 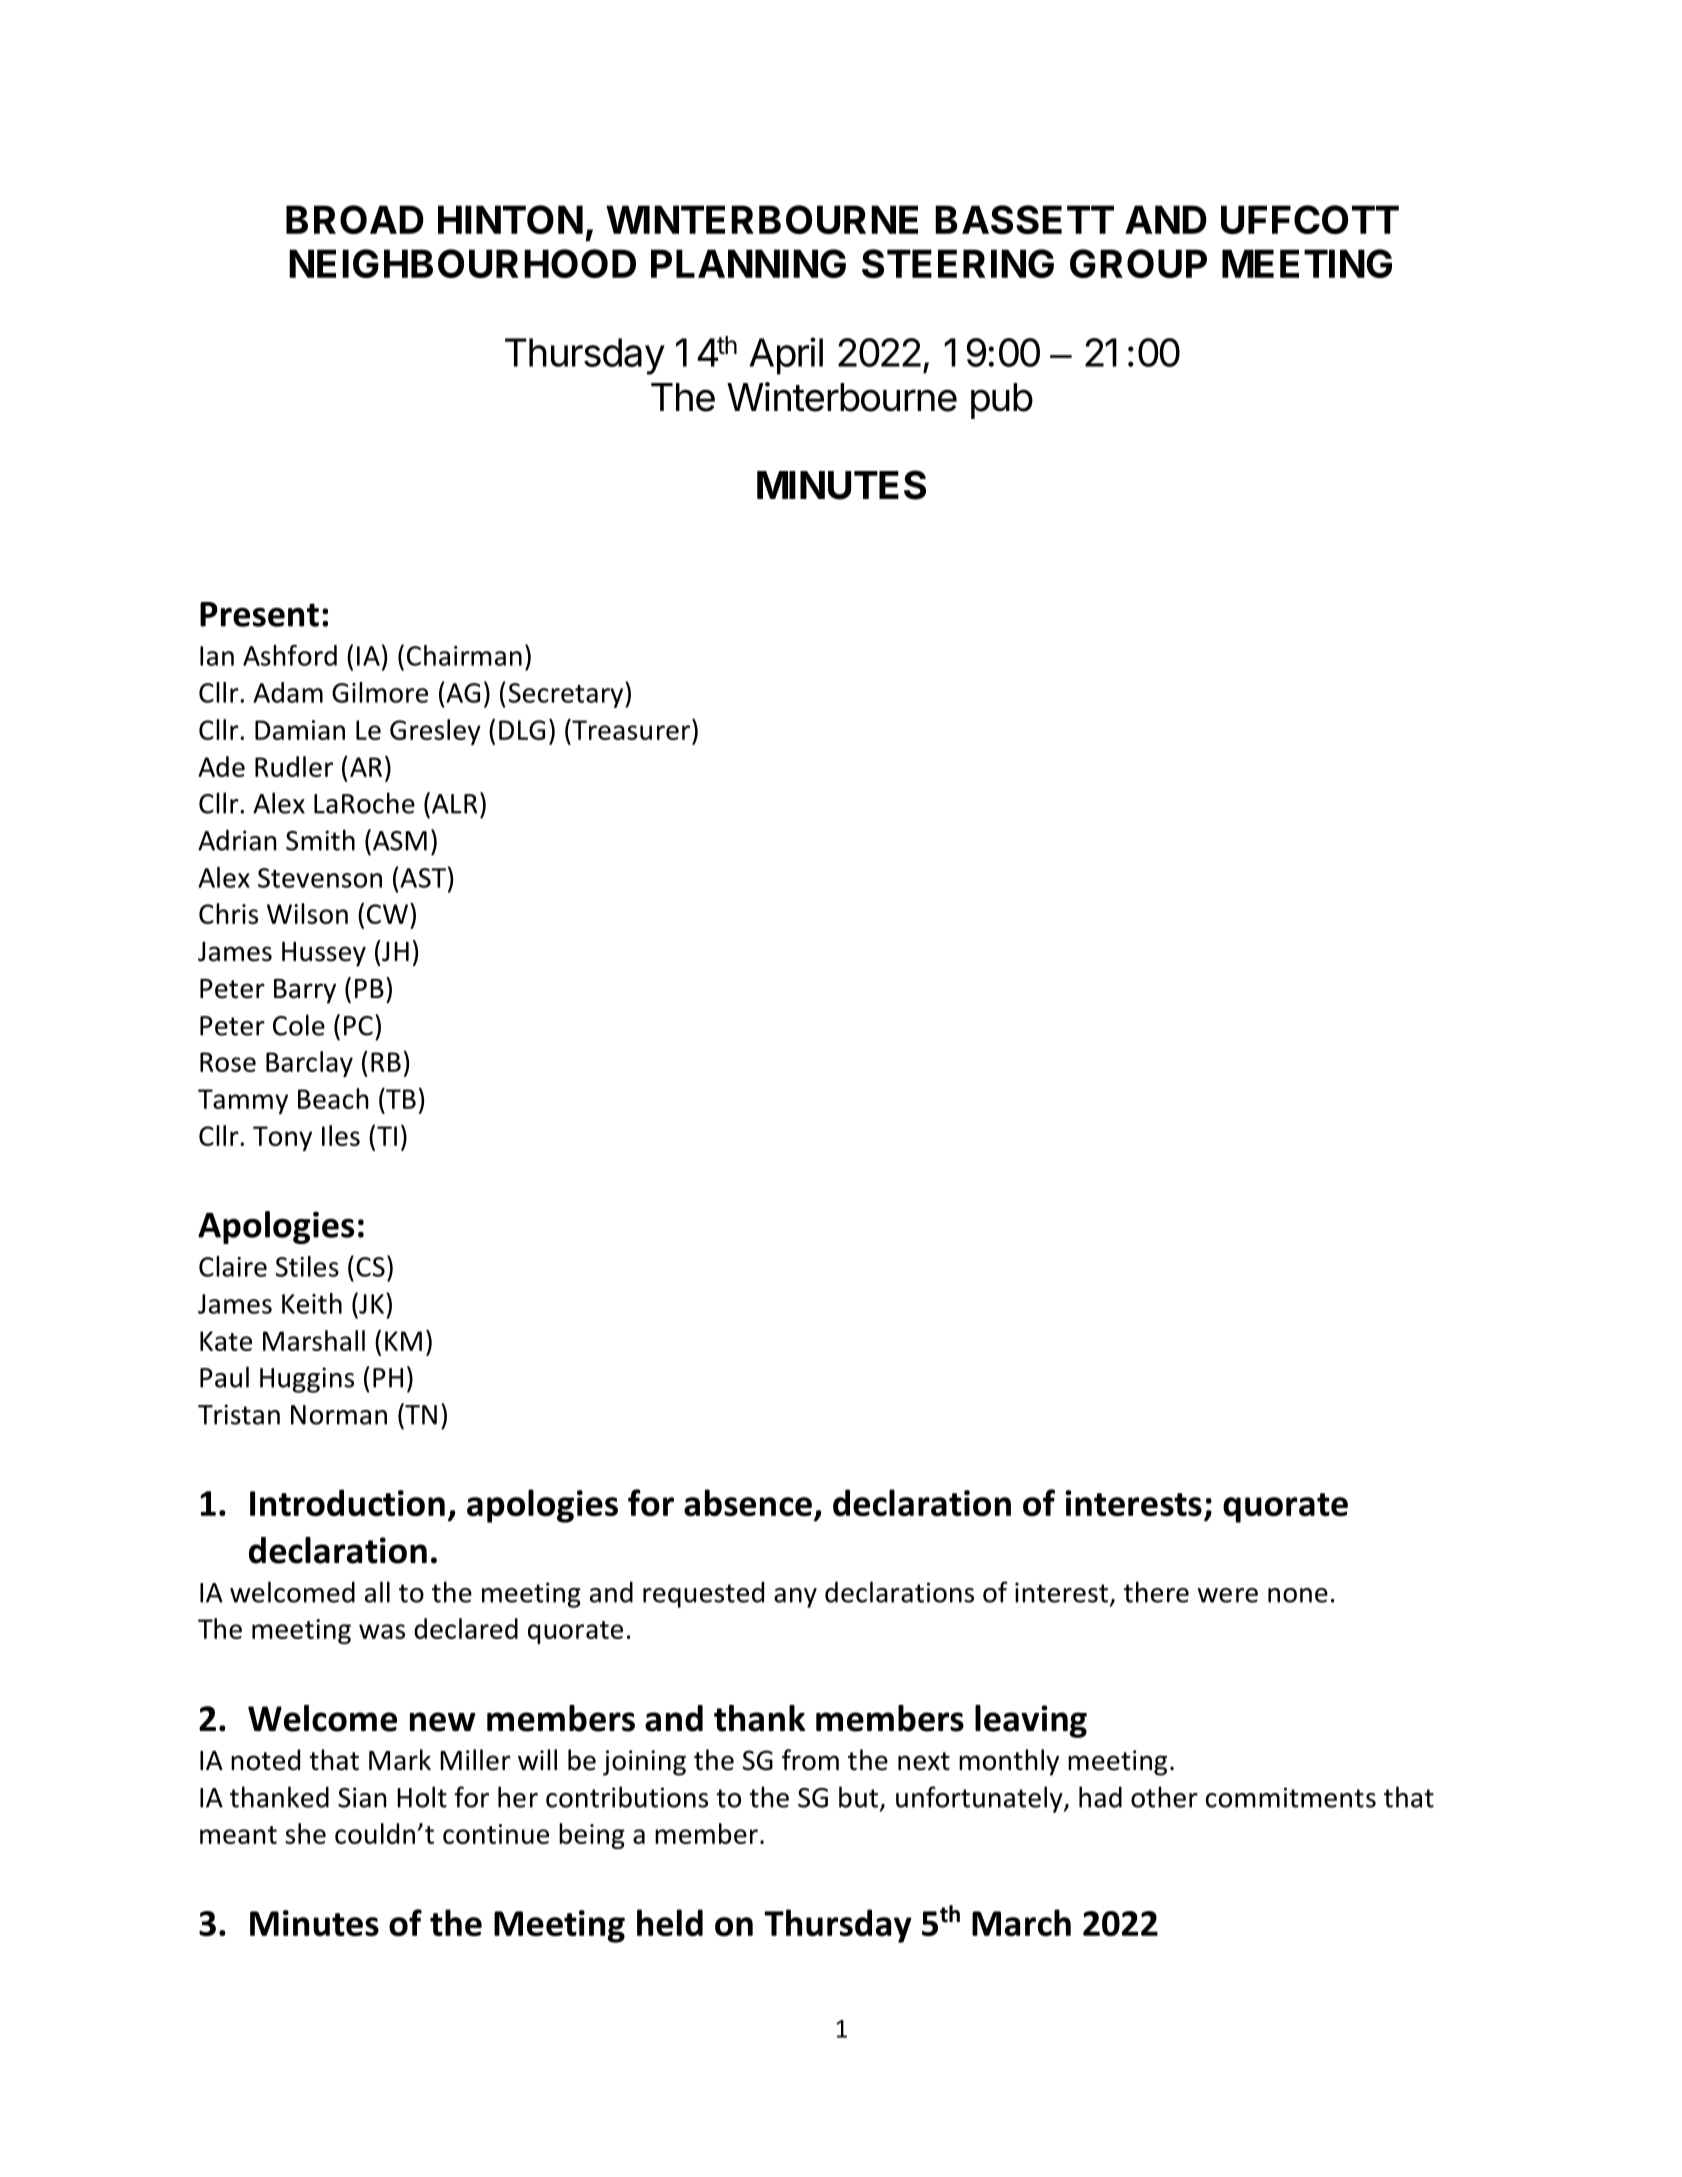 What do you see at coordinates (748, 263) in the page?
I see `PLANNING` at bounding box center [748, 263].
